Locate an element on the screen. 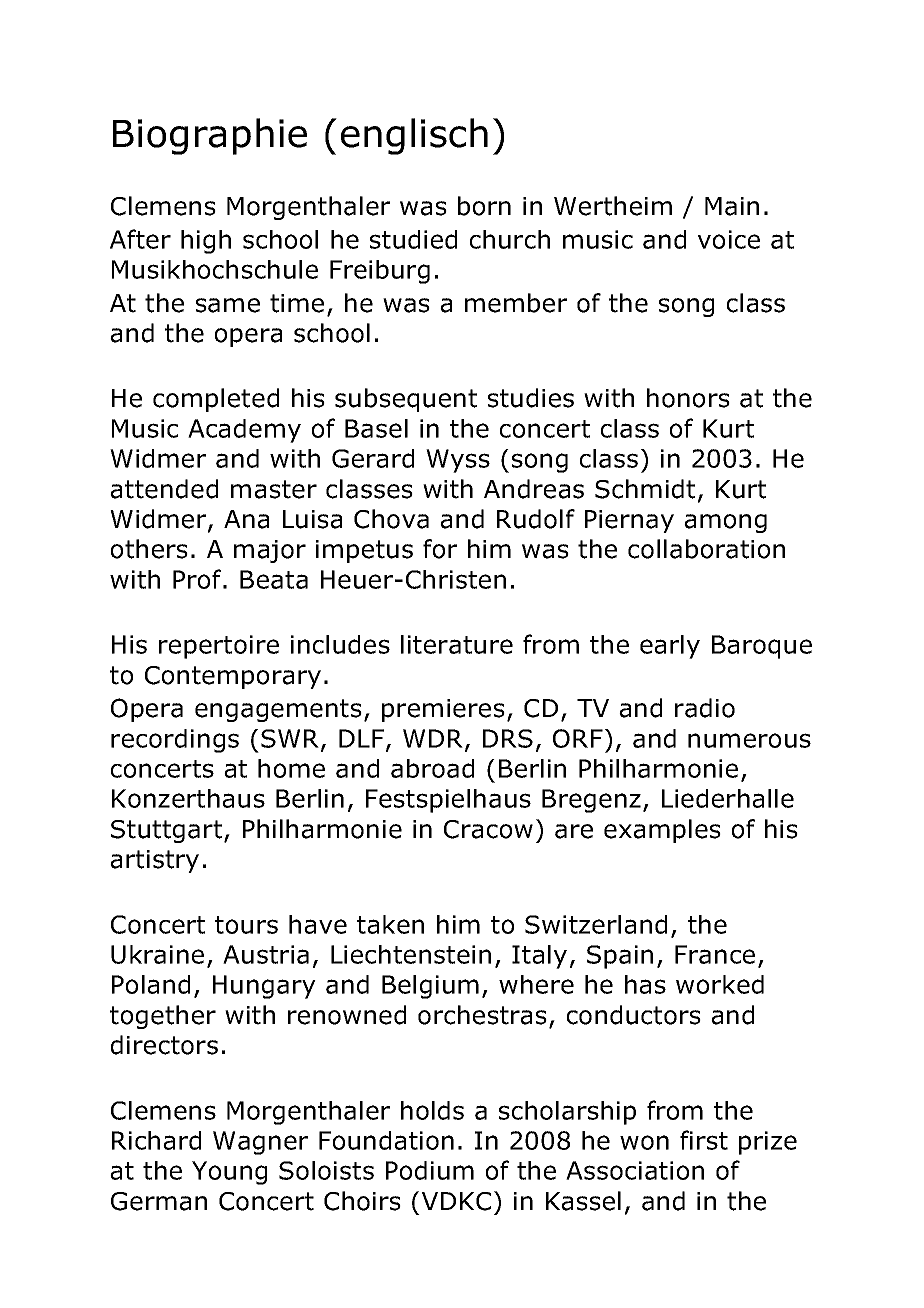 The image size is (924, 1308). Main is located at coordinates (732, 206).
